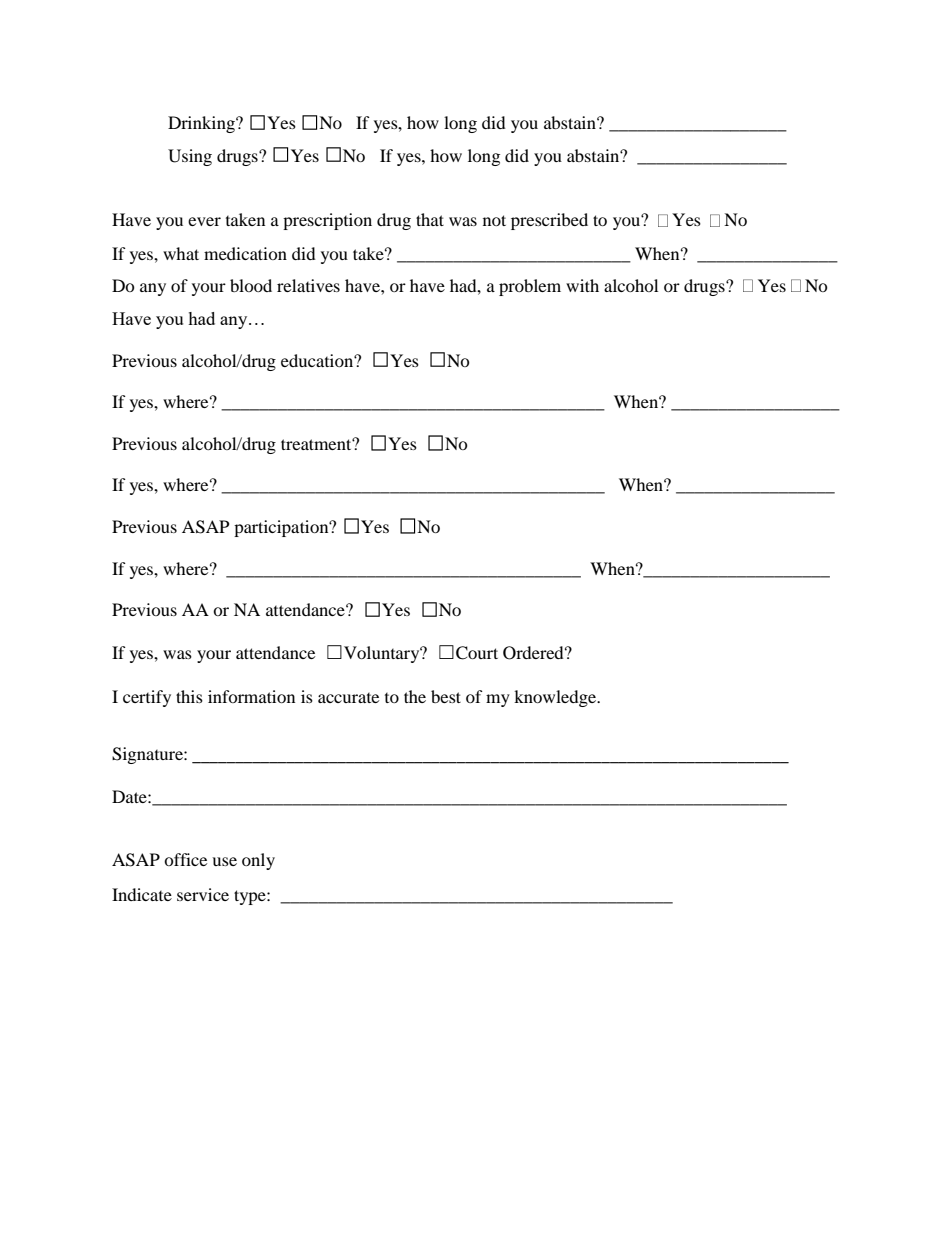 This screenshot has width=952, height=1233. What do you see at coordinates (185, 859) in the screenshot?
I see `office` at bounding box center [185, 859].
